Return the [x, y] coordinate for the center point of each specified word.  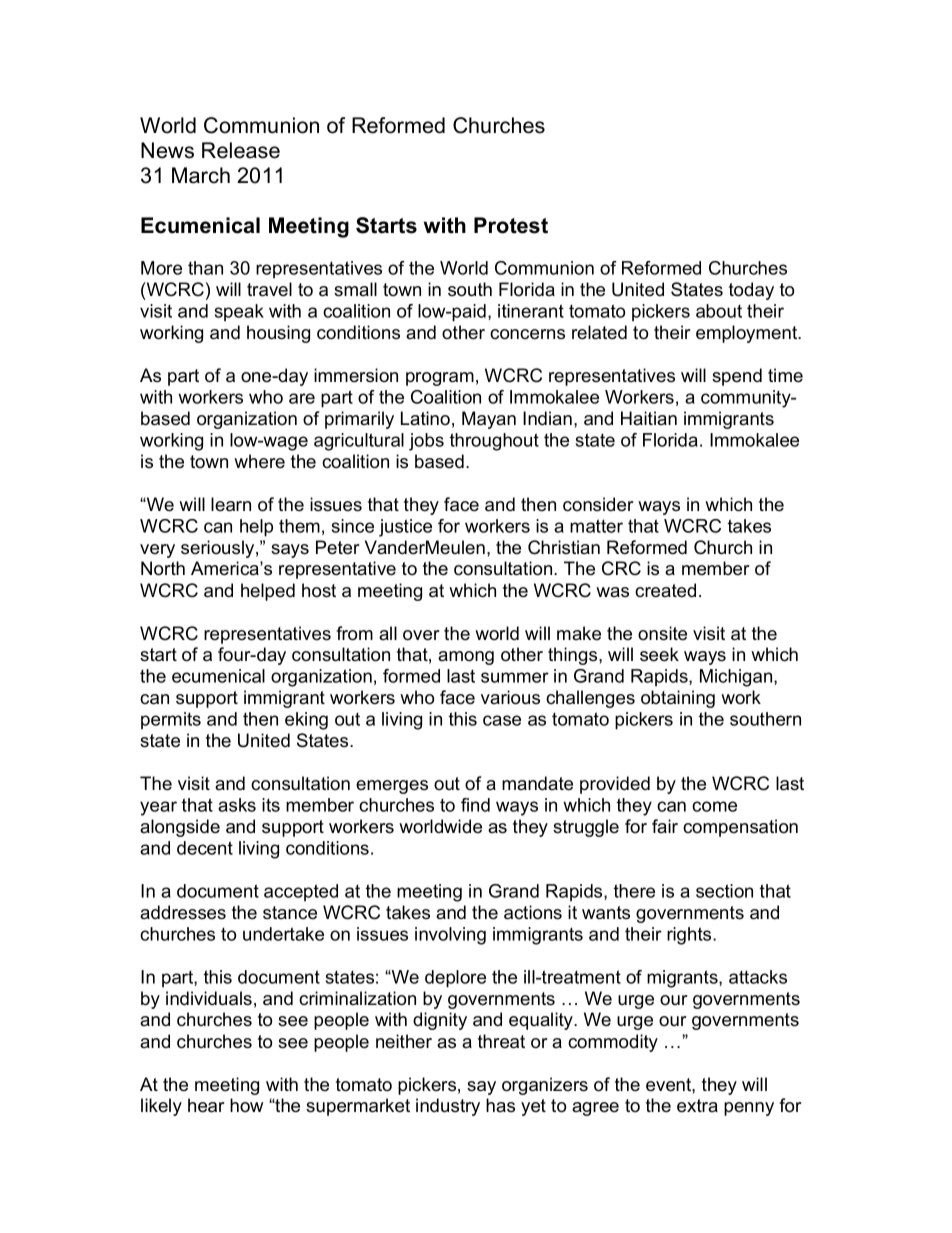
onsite [662, 633]
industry [448, 1107]
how [246, 1105]
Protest [511, 225]
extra [697, 1106]
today [751, 291]
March [201, 175]
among [466, 658]
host [319, 590]
